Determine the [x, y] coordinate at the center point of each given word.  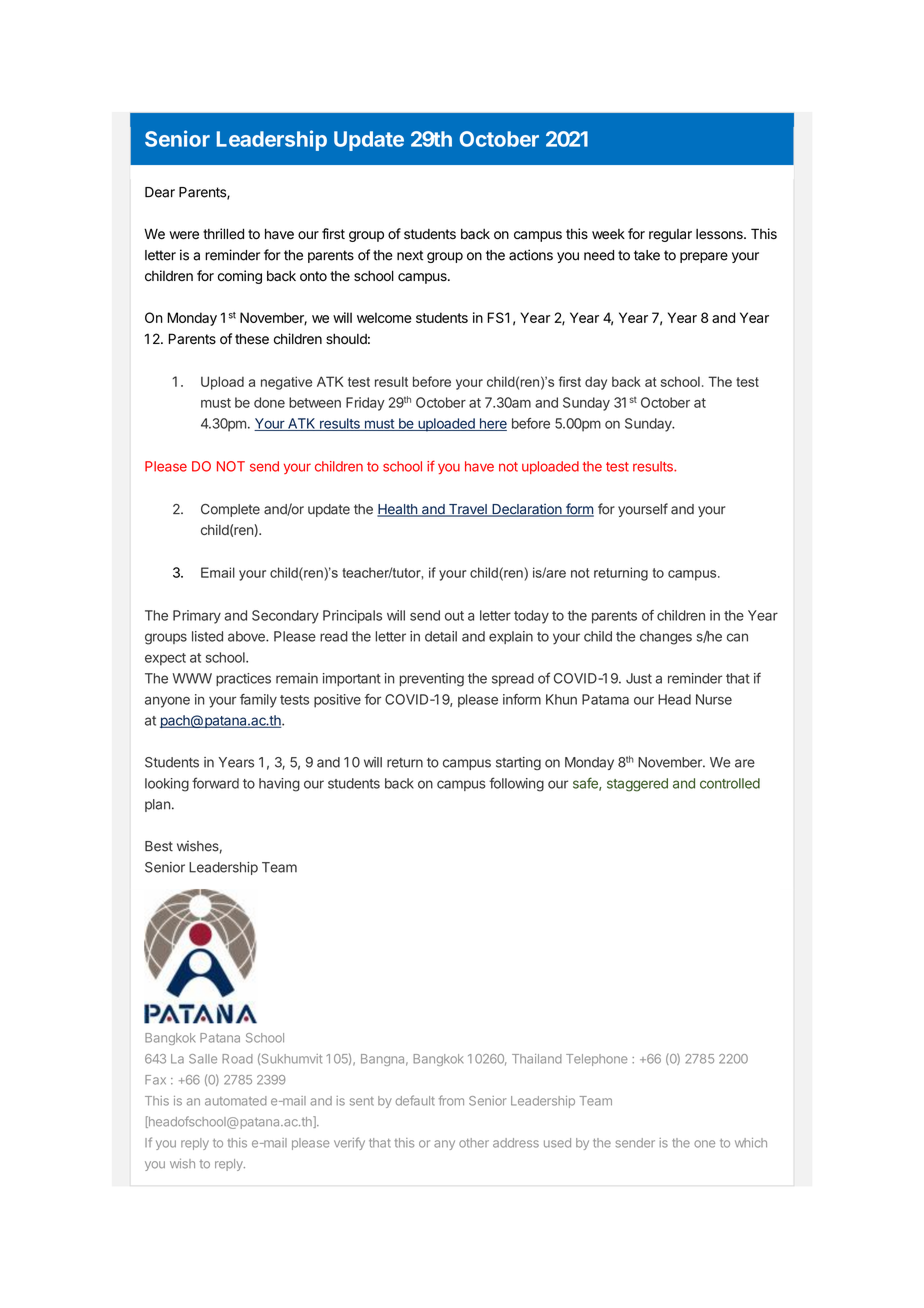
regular [670, 235]
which [751, 1143]
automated [236, 1101]
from [451, 1100]
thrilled [223, 233]
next [410, 255]
